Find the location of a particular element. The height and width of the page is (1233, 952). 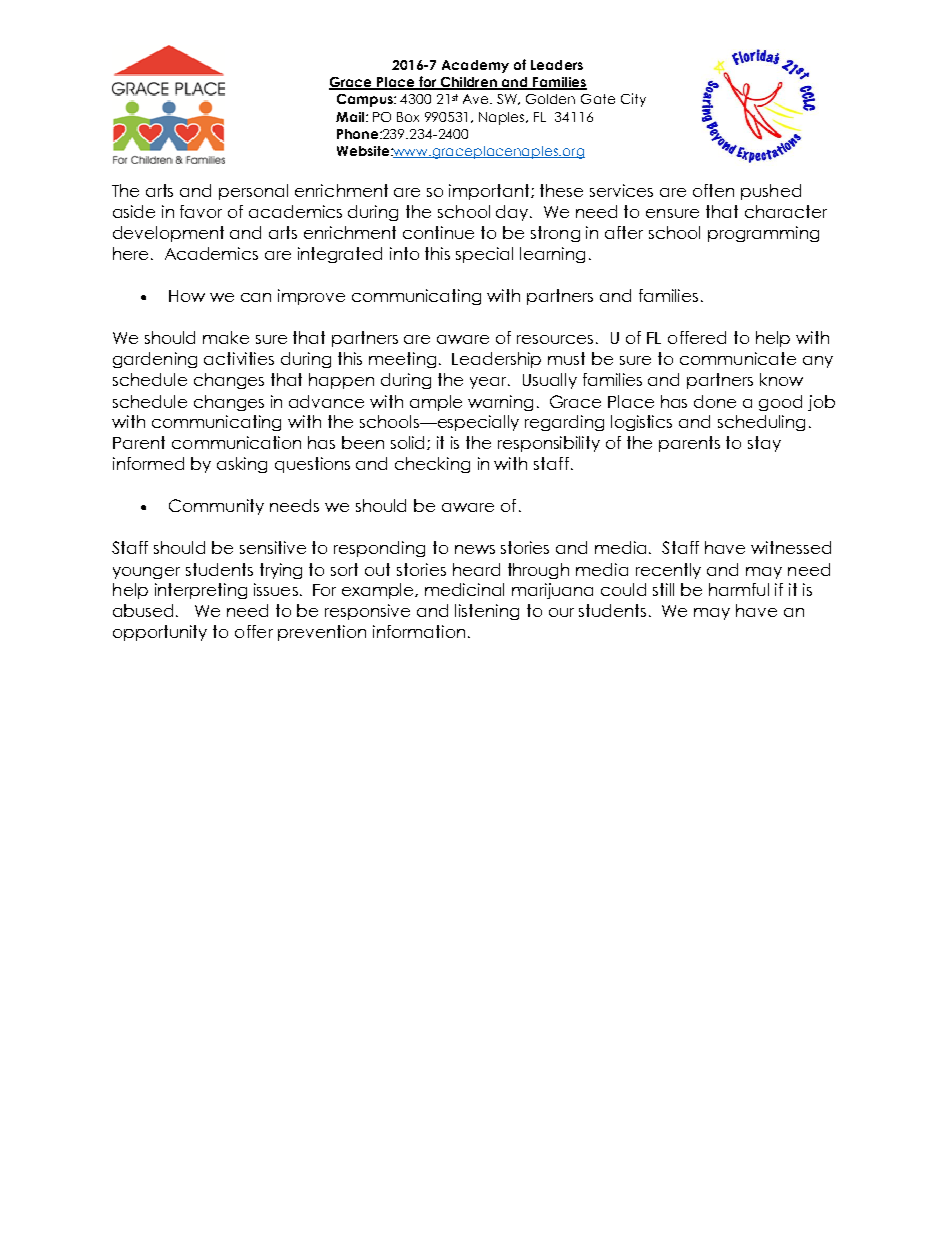

City is located at coordinates (633, 100).
